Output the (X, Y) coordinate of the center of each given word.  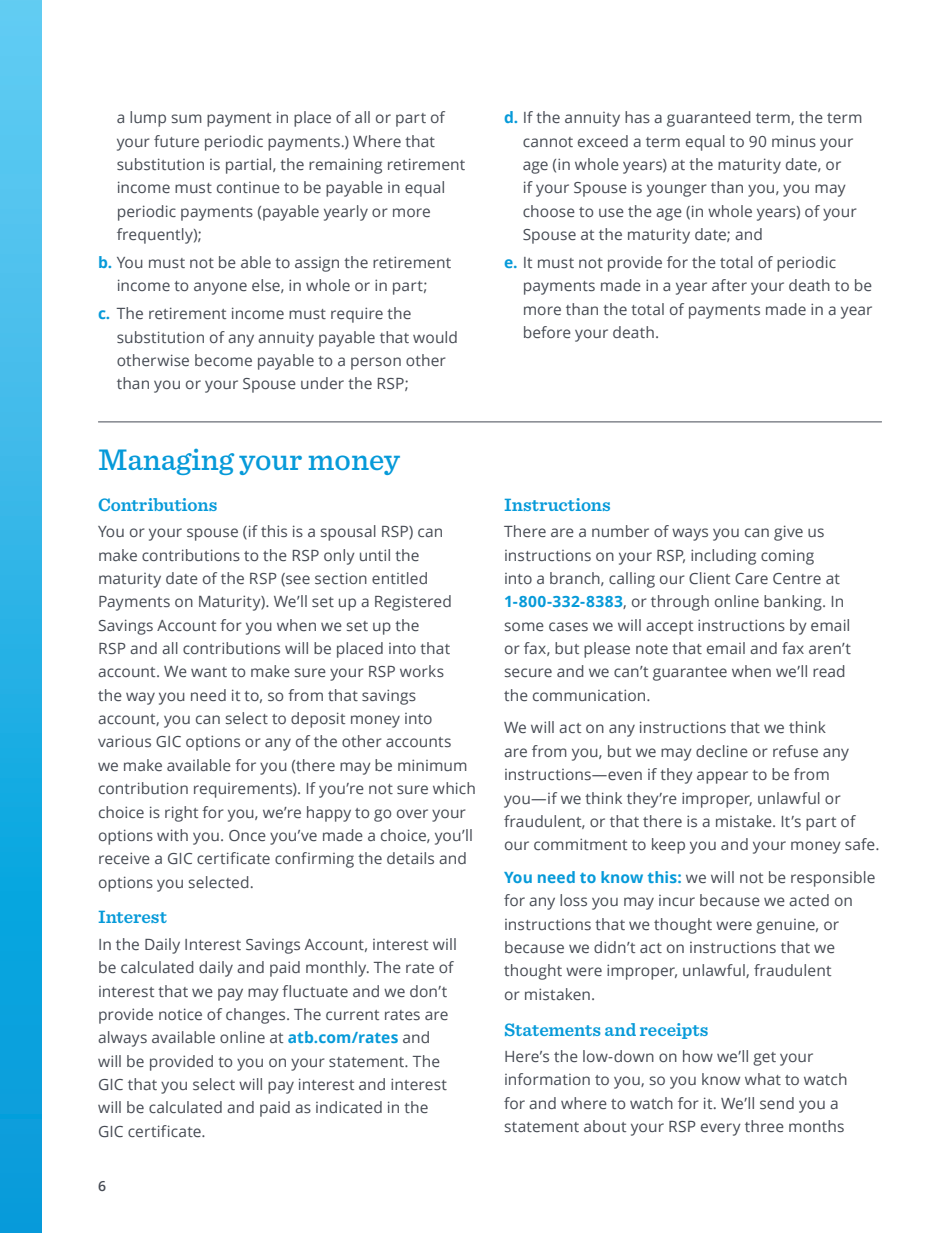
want (209, 672)
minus (794, 141)
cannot (548, 142)
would (435, 337)
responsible (833, 879)
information (547, 1079)
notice (180, 1014)
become (223, 360)
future (176, 141)
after (729, 285)
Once (247, 835)
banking (794, 603)
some (524, 626)
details (410, 858)
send (777, 1103)
